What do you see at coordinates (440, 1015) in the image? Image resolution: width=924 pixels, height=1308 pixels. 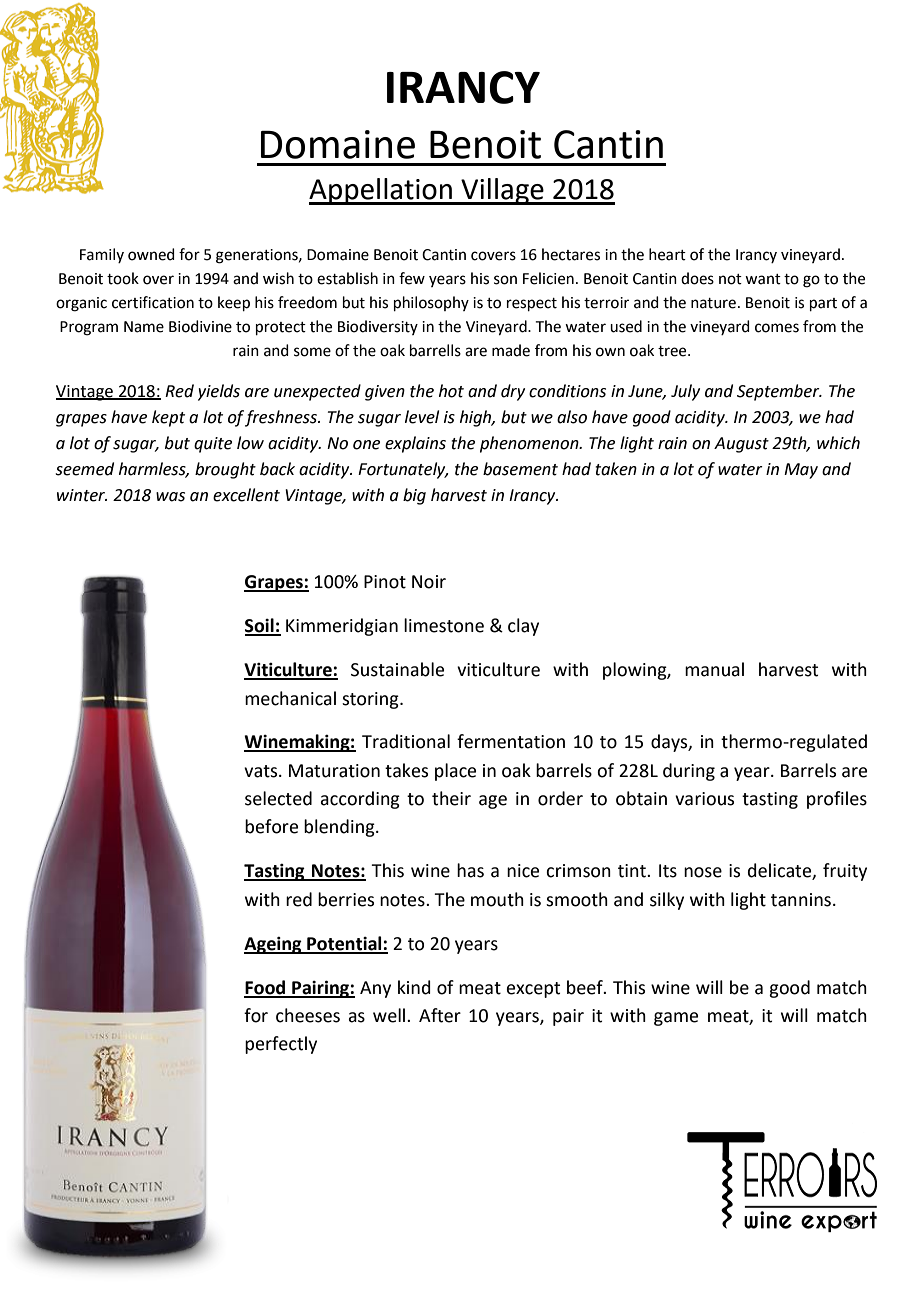 I see `After` at bounding box center [440, 1015].
